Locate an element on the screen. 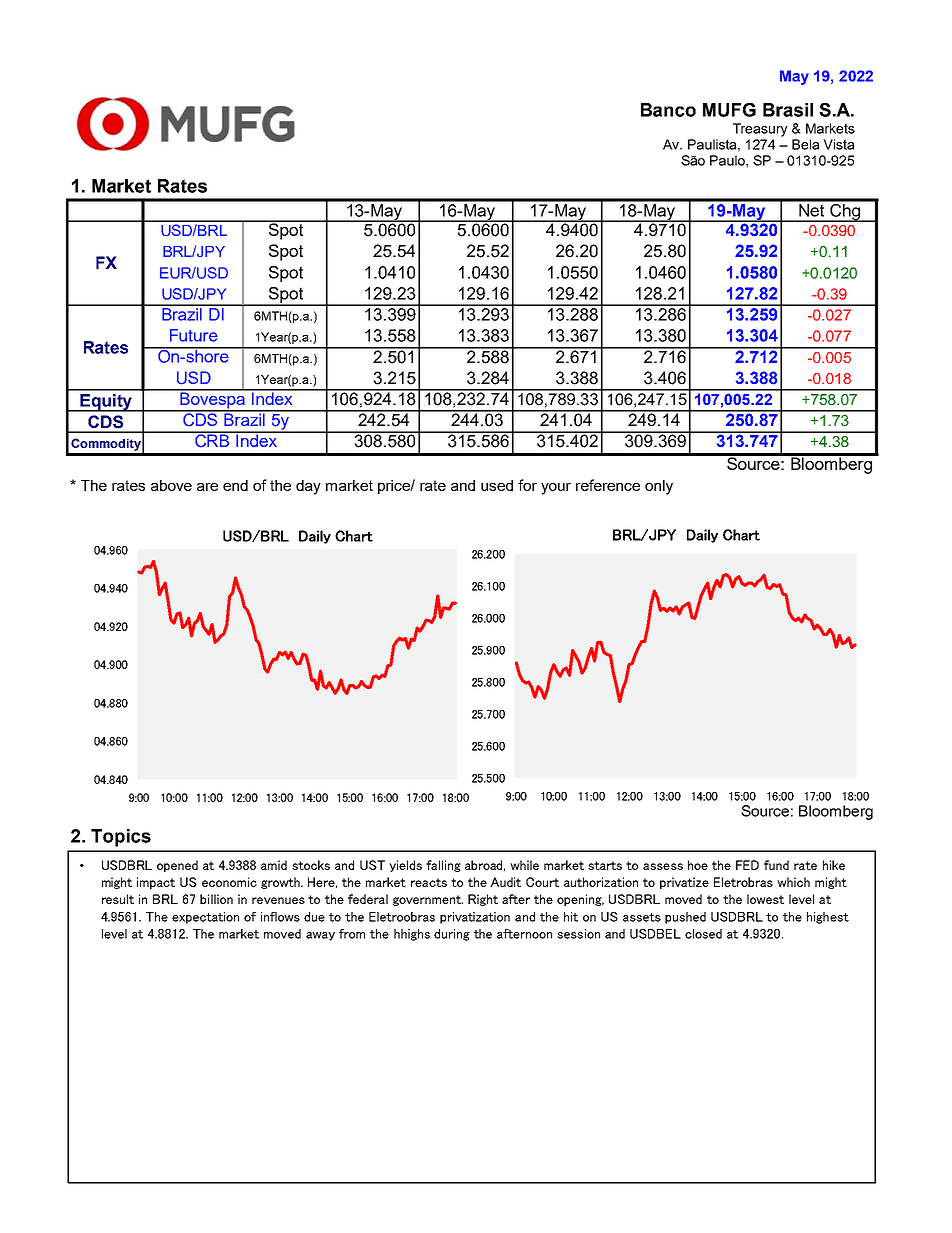  reference is located at coordinates (608, 485).
